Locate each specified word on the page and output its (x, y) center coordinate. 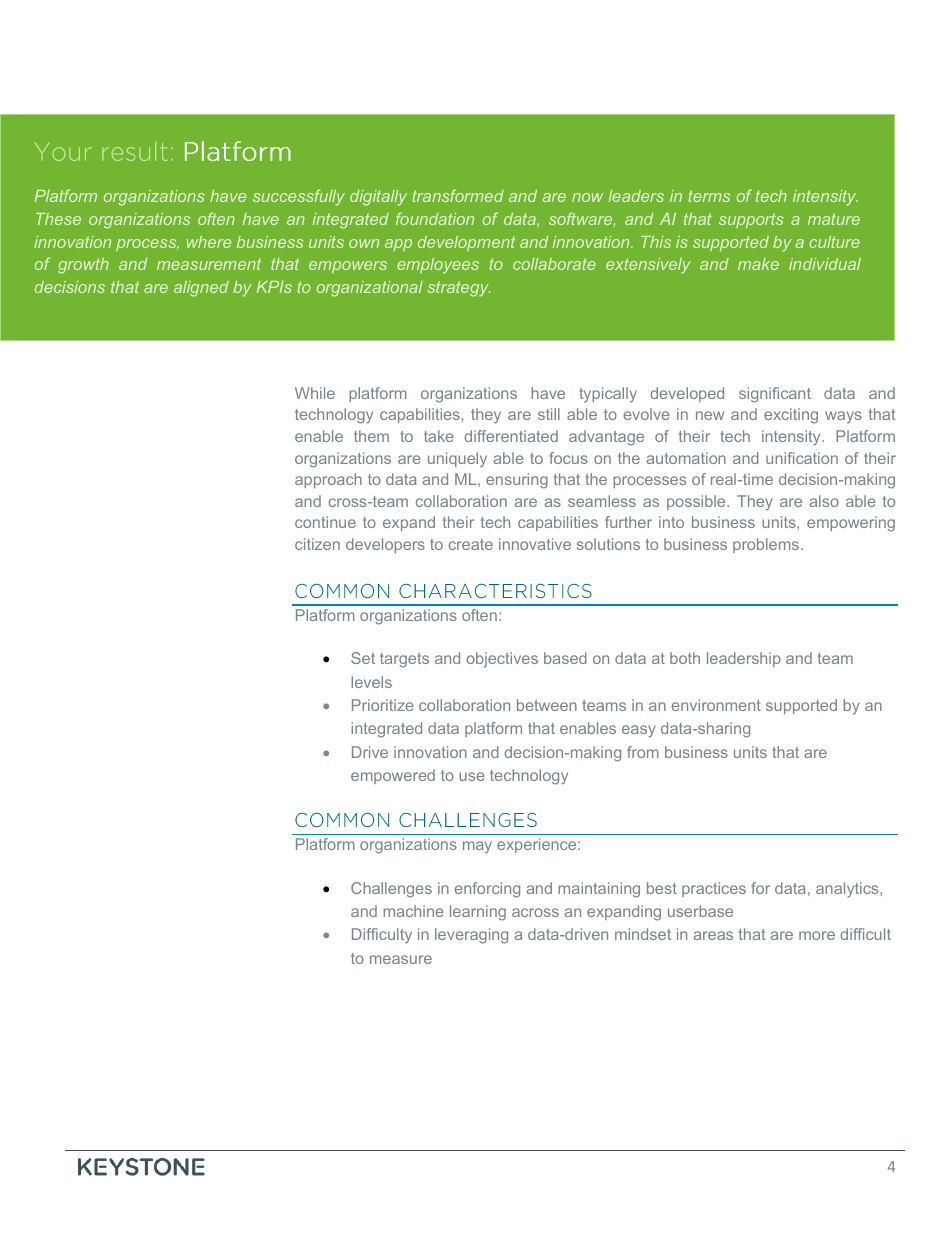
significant (775, 395)
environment (716, 705)
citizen (317, 544)
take (439, 436)
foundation (435, 218)
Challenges (391, 890)
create (471, 544)
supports (751, 220)
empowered (393, 776)
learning (478, 913)
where (209, 242)
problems (767, 545)
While (315, 393)
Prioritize (383, 705)
